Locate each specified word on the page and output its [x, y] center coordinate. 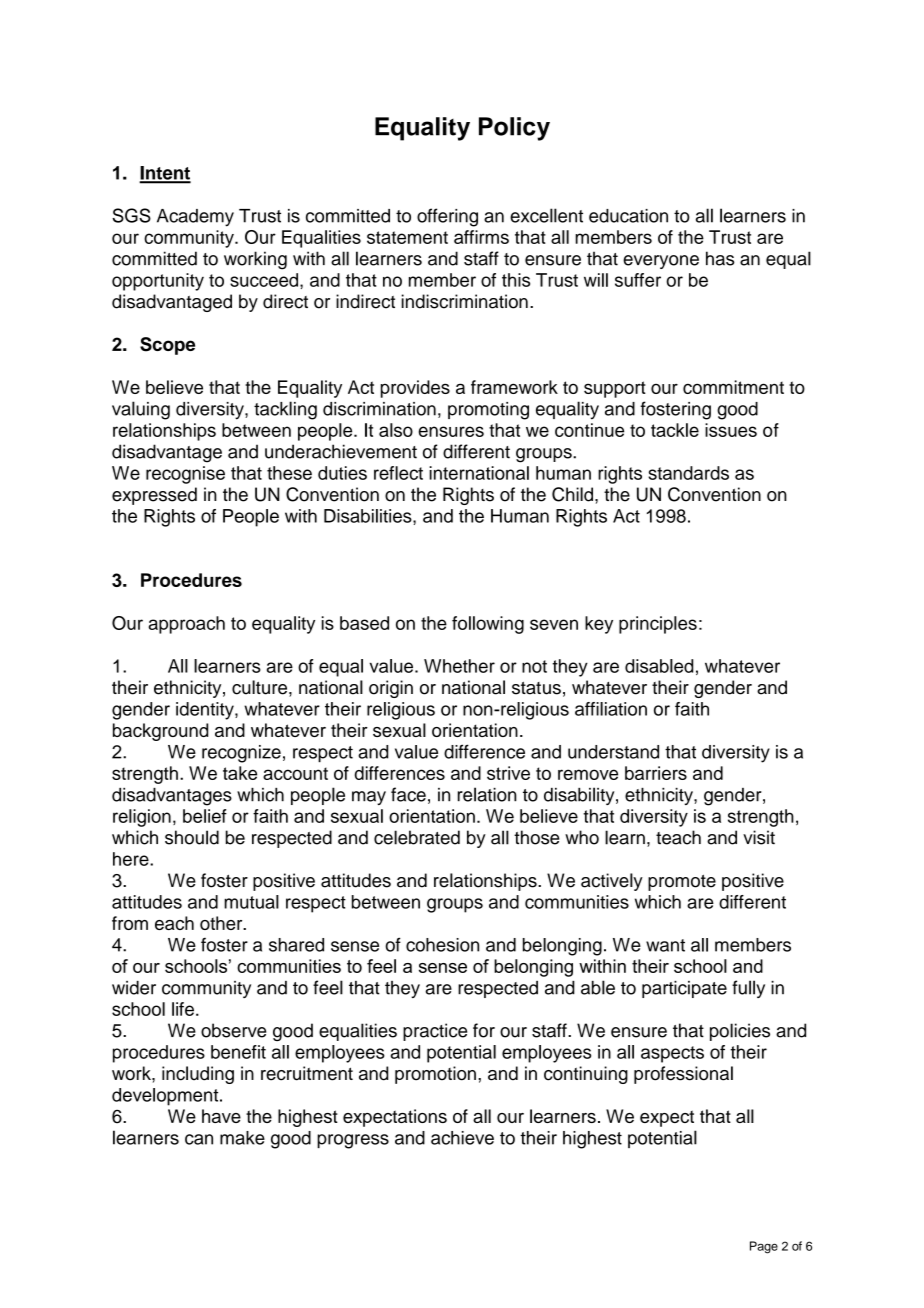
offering [447, 217]
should [192, 837]
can [199, 1139]
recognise [185, 475]
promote [682, 883]
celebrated [417, 837]
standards [688, 473]
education [628, 216]
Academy [195, 218]
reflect [398, 473]
